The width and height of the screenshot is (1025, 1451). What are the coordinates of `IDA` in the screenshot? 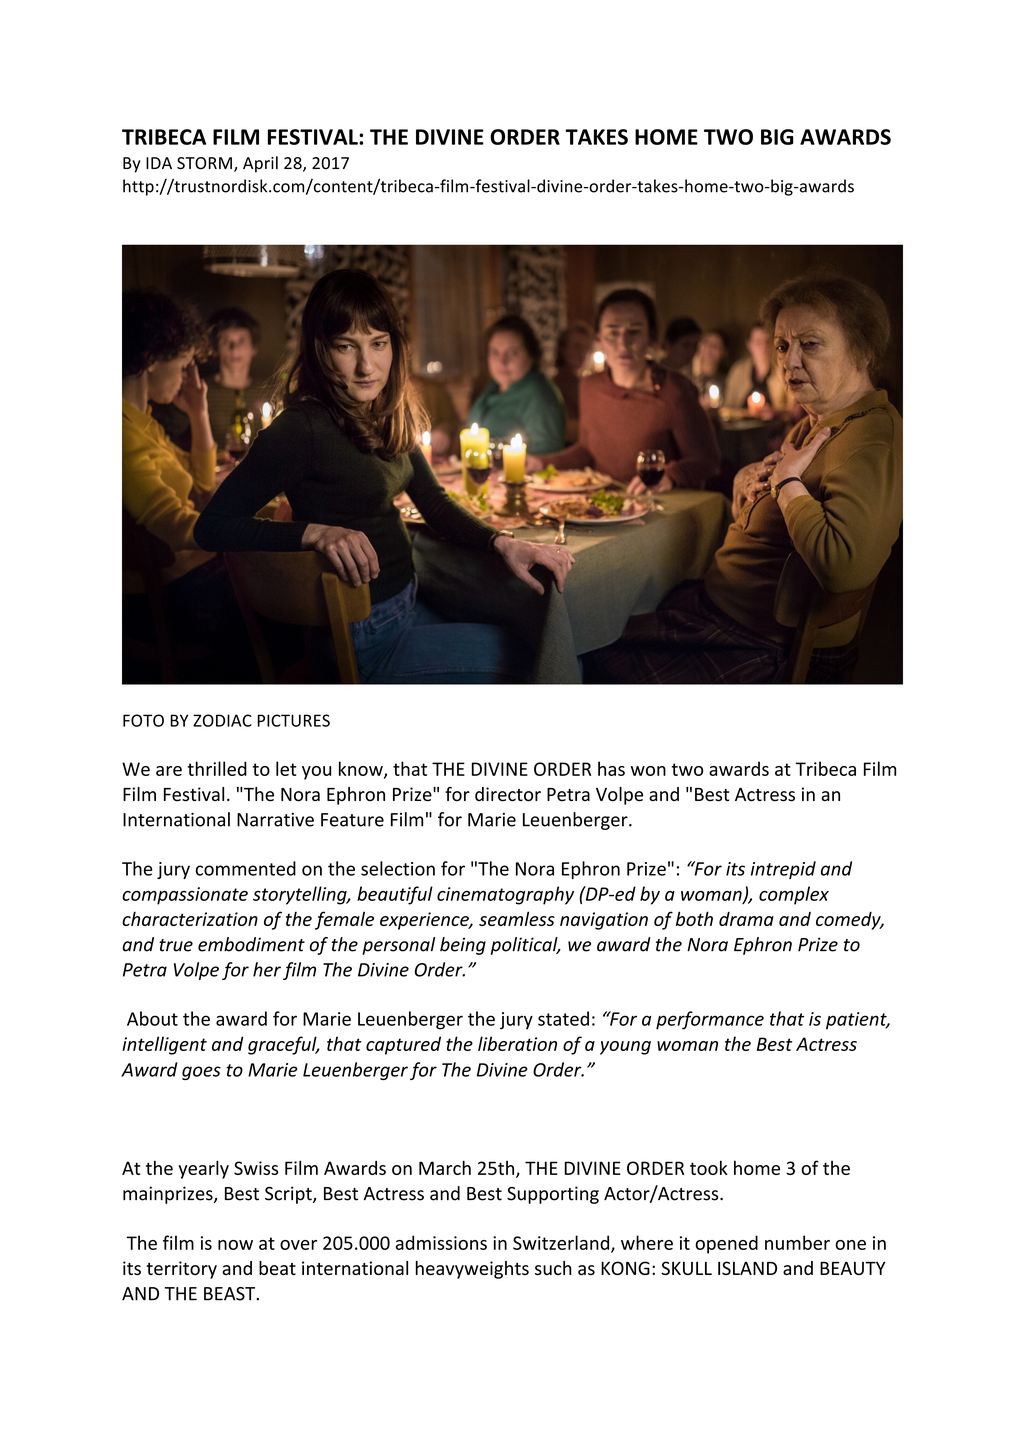 It's located at (159, 163).
